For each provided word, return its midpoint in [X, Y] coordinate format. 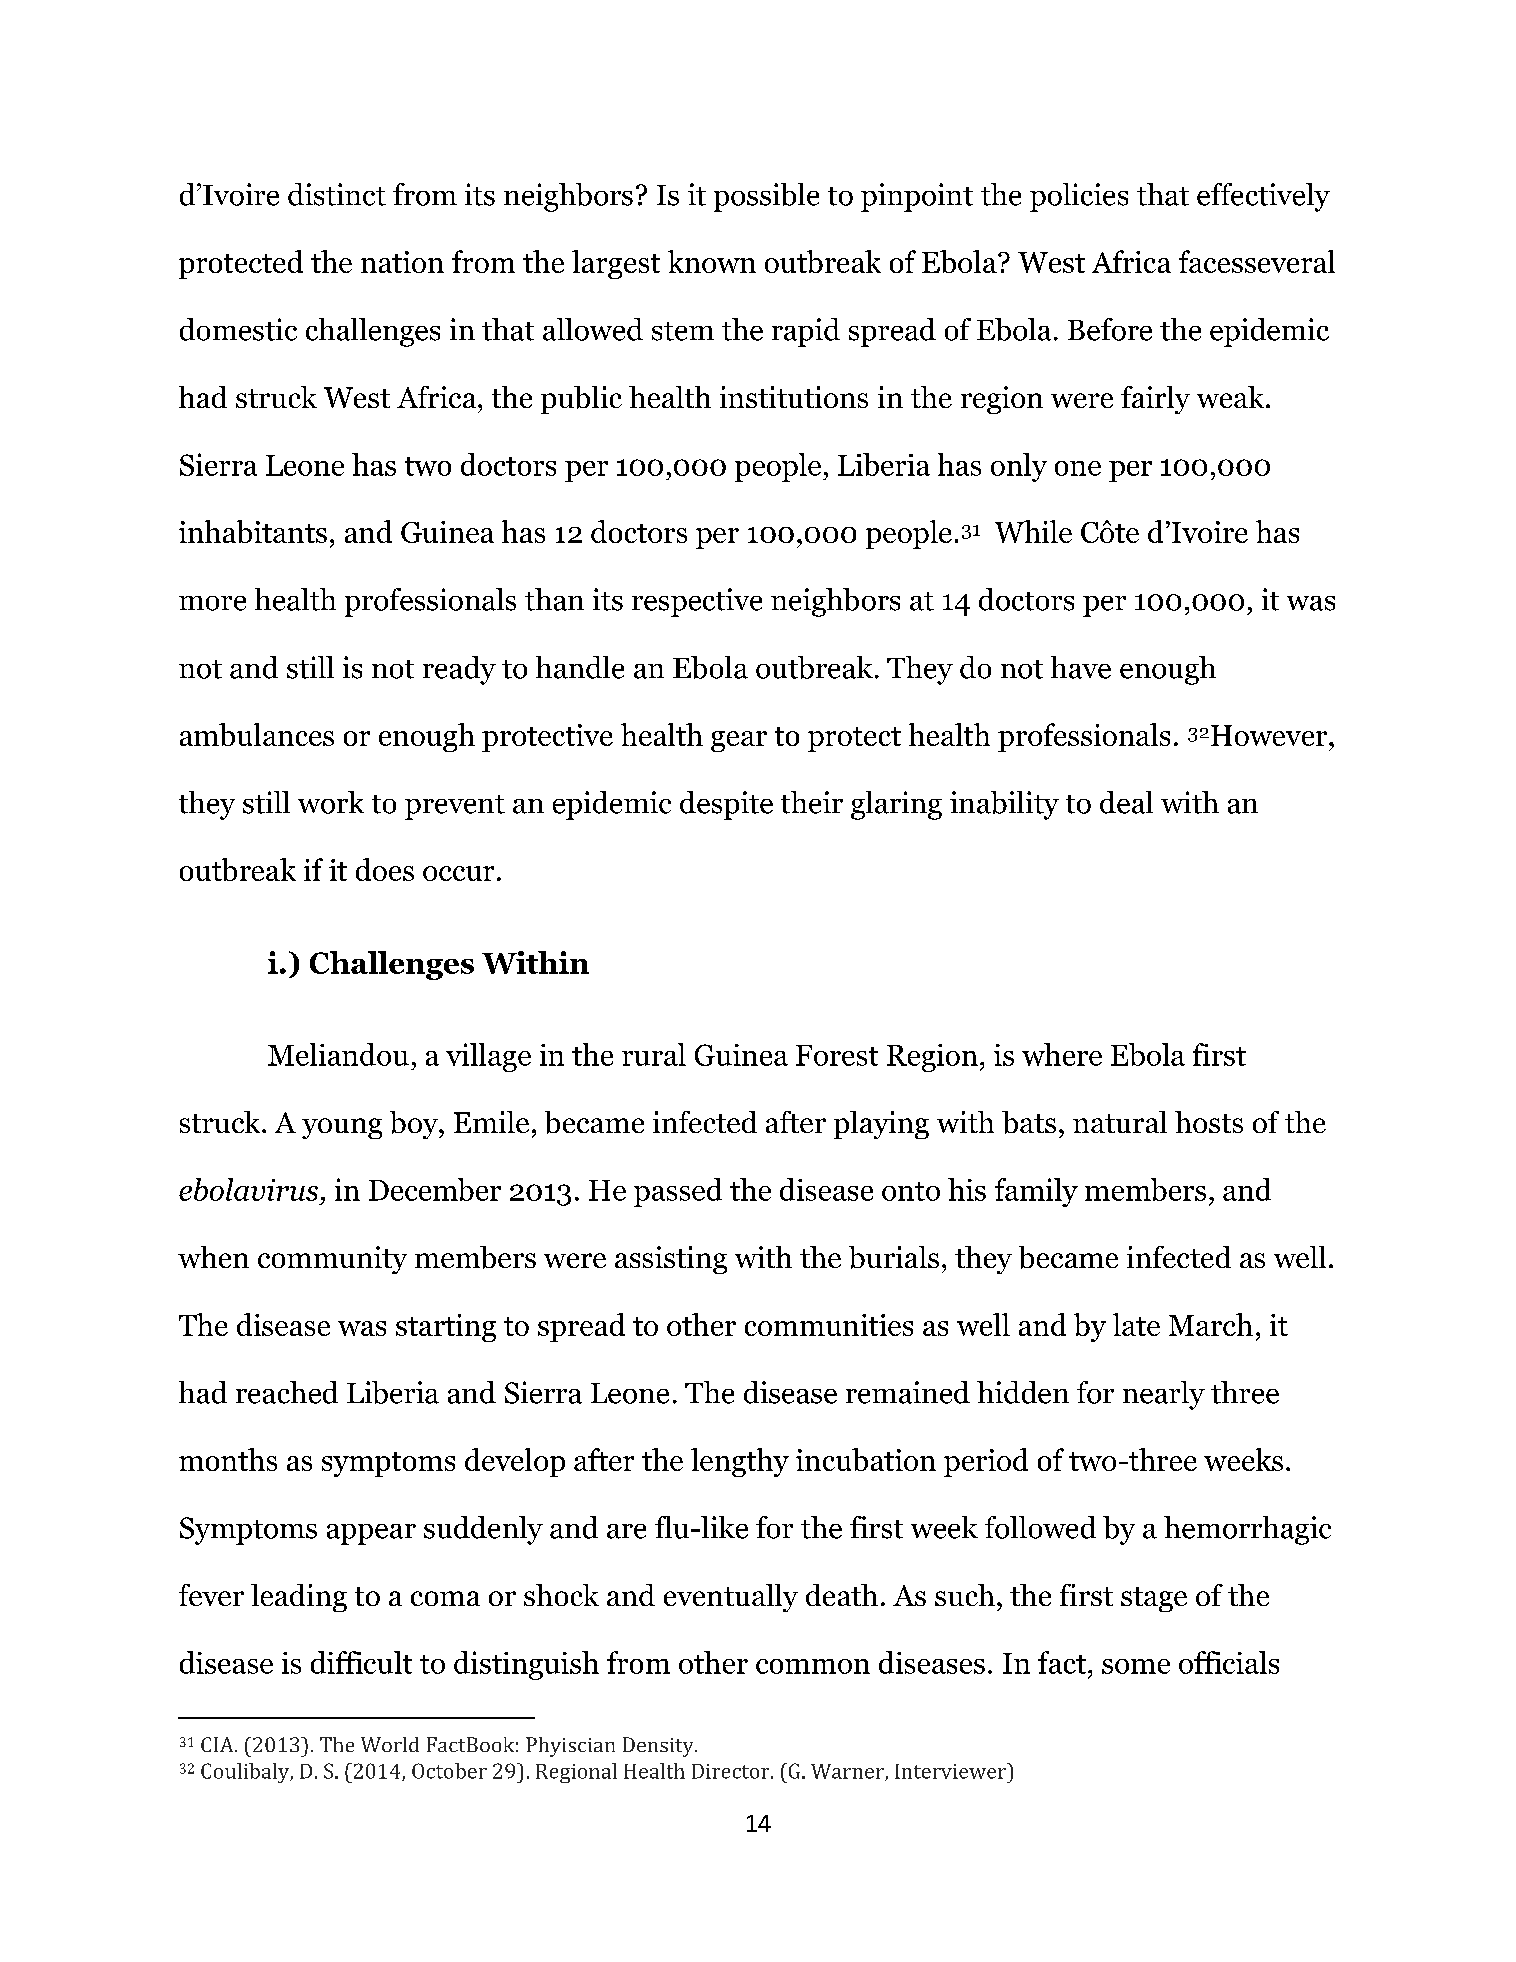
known [712, 261]
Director [732, 1771]
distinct [337, 194]
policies [1079, 197]
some [1136, 1666]
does [385, 869]
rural [654, 1054]
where [1062, 1054]
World [390, 1744]
